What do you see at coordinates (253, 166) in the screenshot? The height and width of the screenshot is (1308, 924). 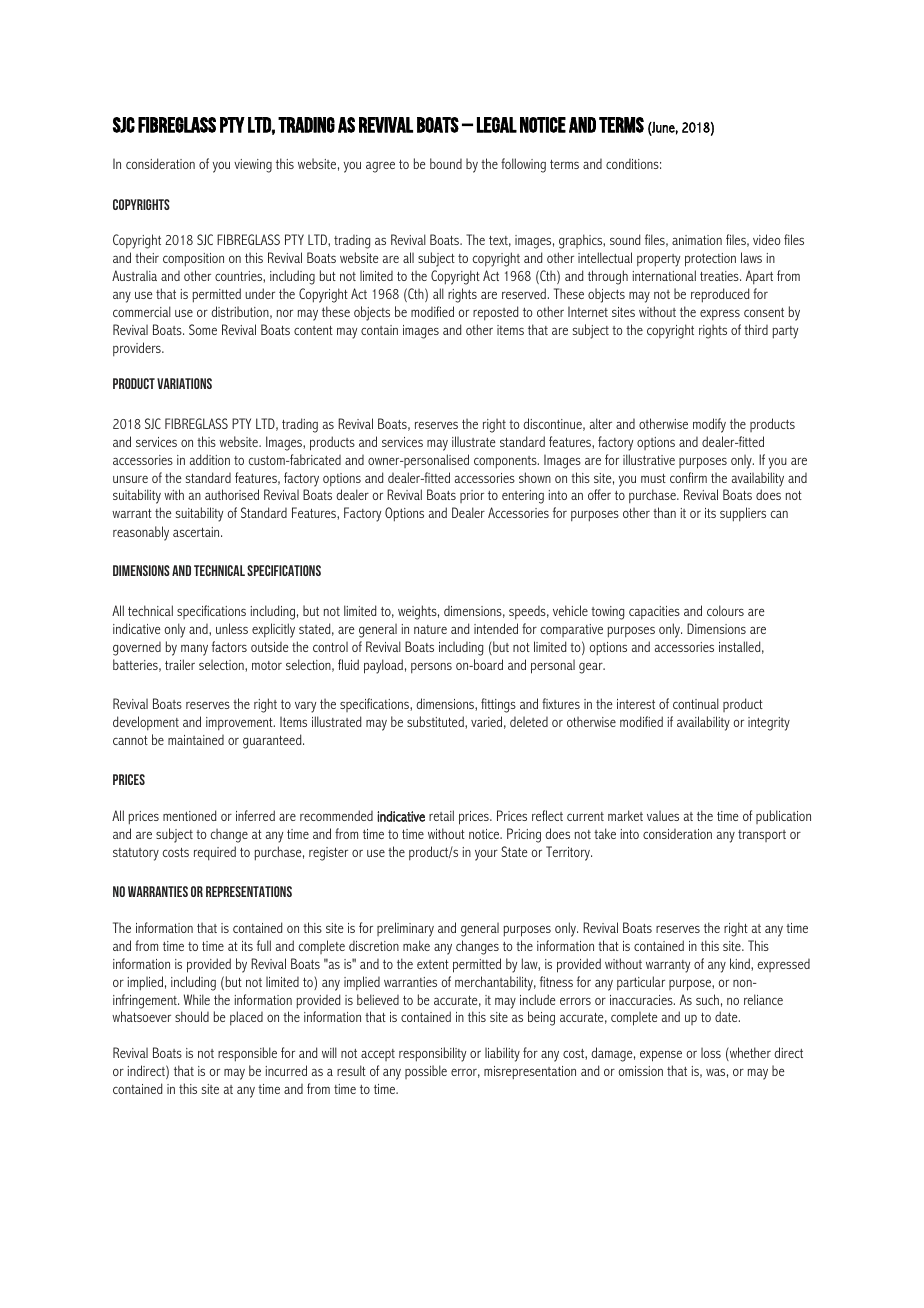 I see `viewing` at bounding box center [253, 166].
